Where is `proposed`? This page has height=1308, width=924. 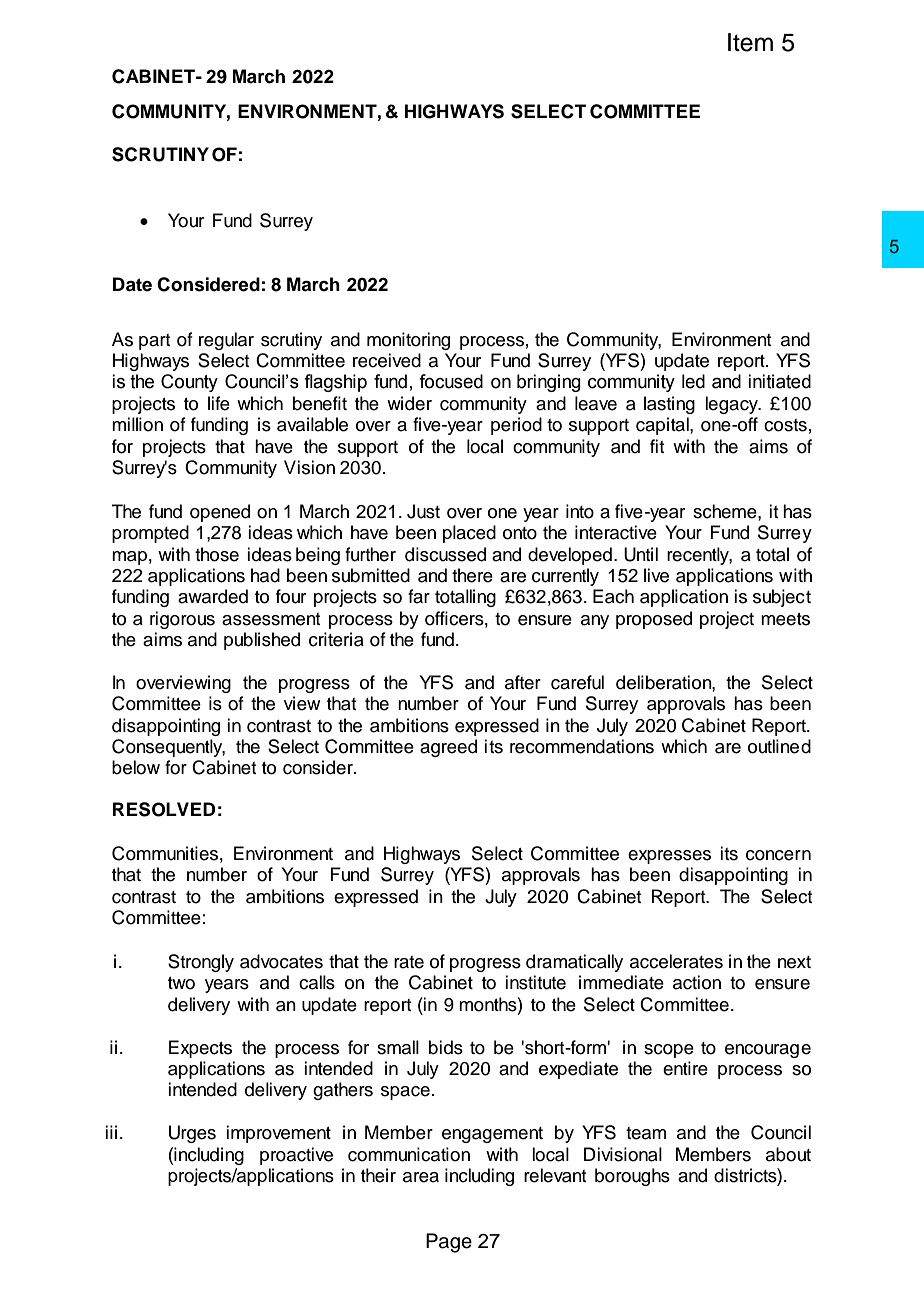
proposed is located at coordinates (654, 620).
